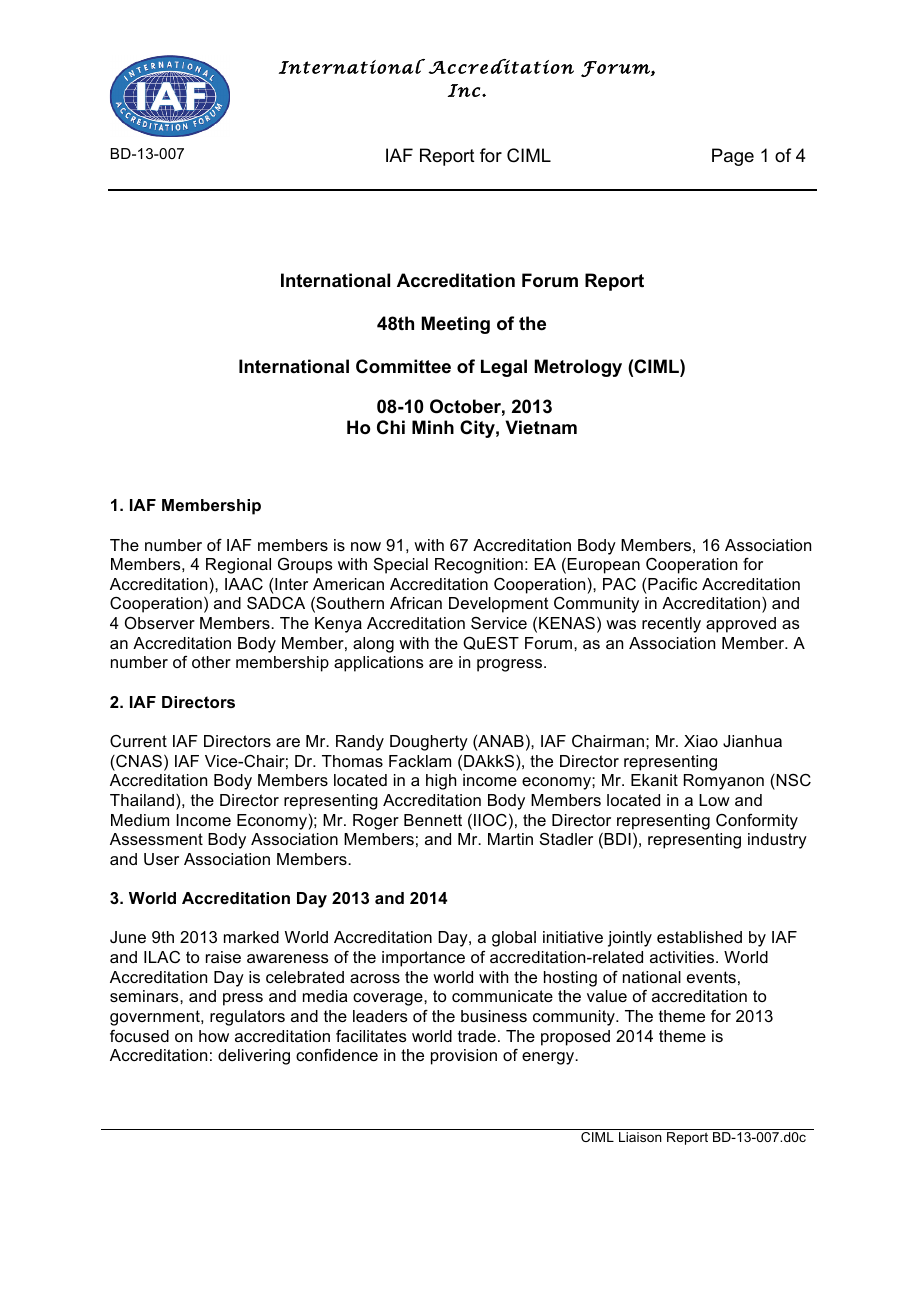  What do you see at coordinates (733, 157) in the document?
I see `Page` at bounding box center [733, 157].
